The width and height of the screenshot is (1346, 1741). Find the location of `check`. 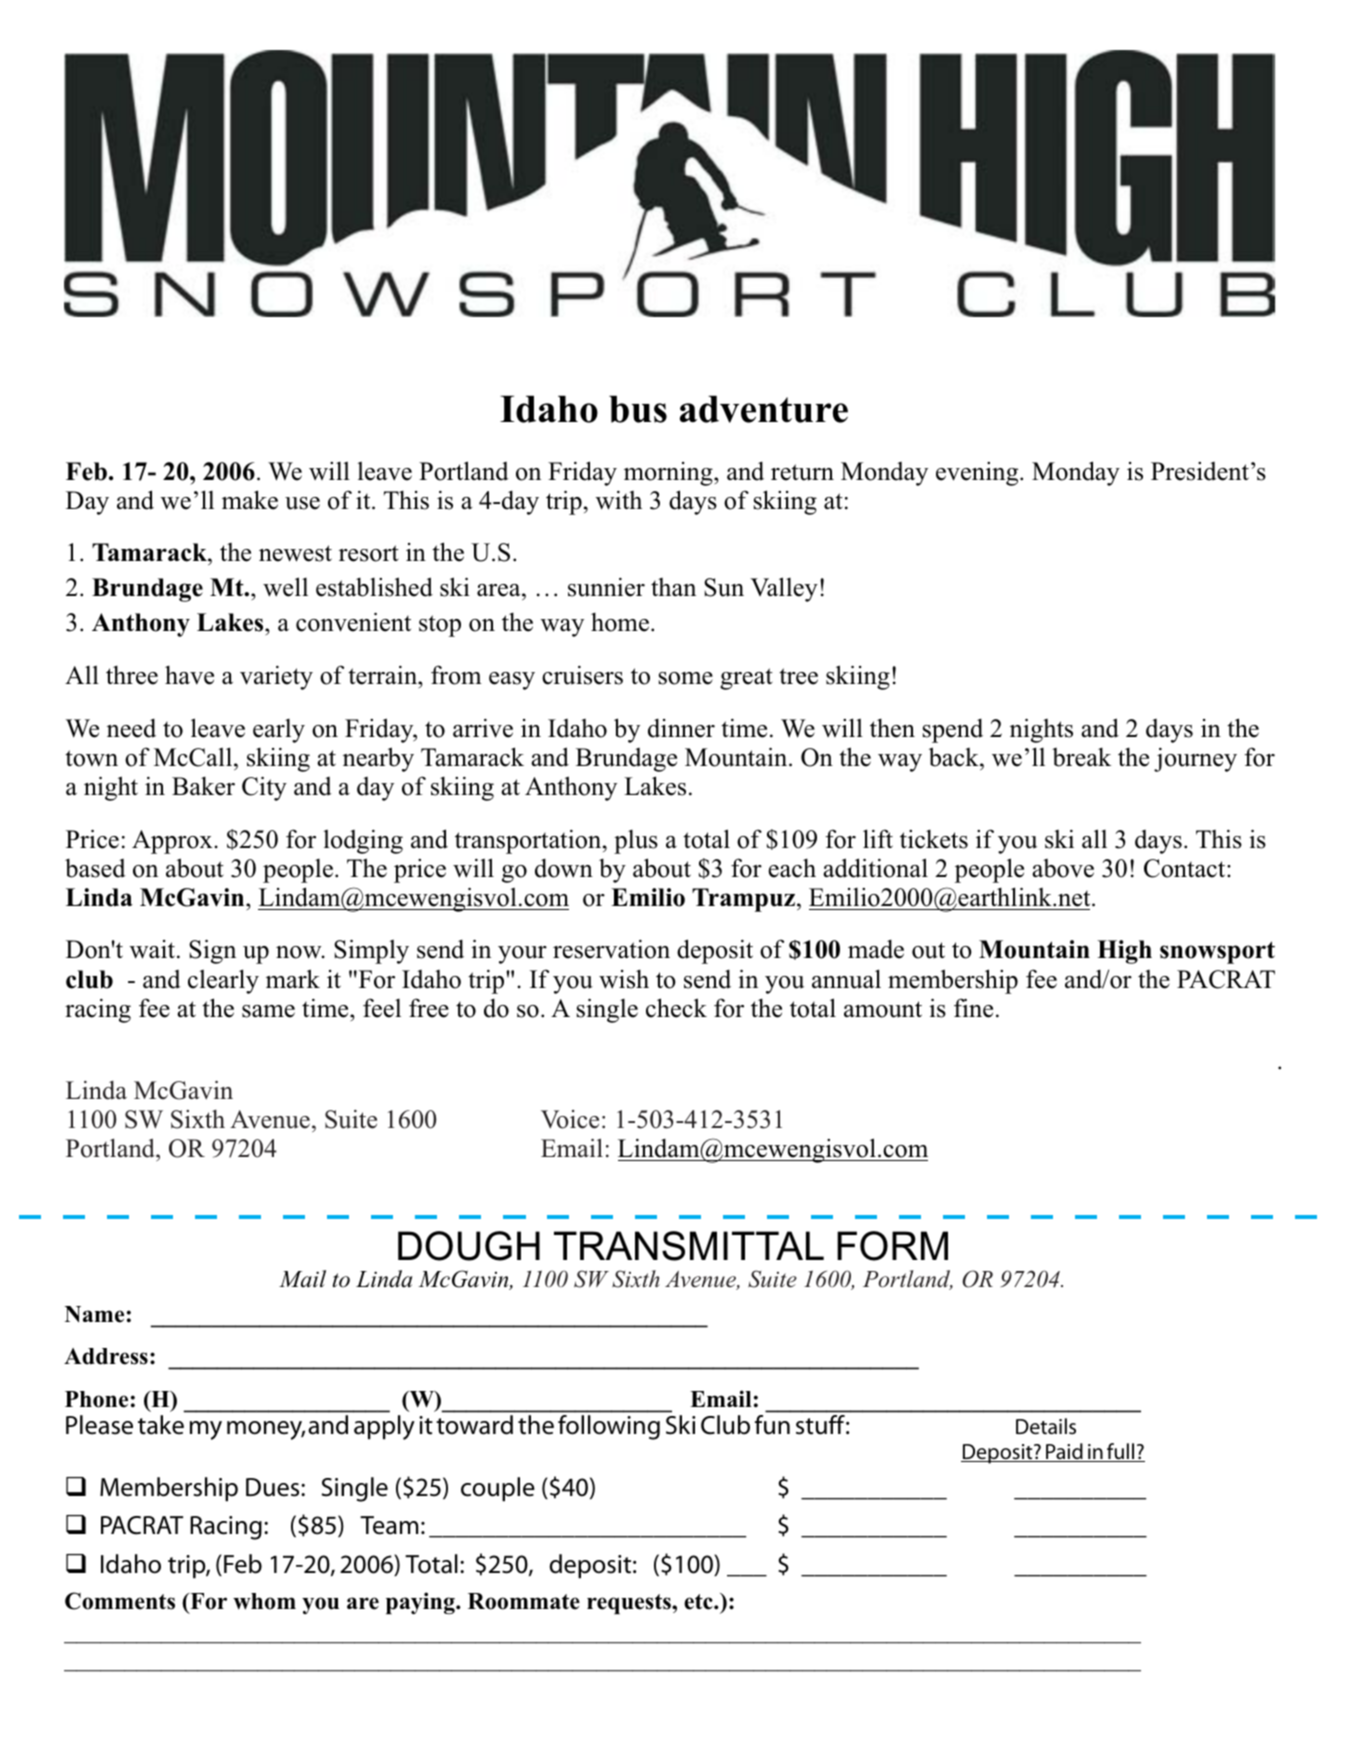

check is located at coordinates (676, 1008).
